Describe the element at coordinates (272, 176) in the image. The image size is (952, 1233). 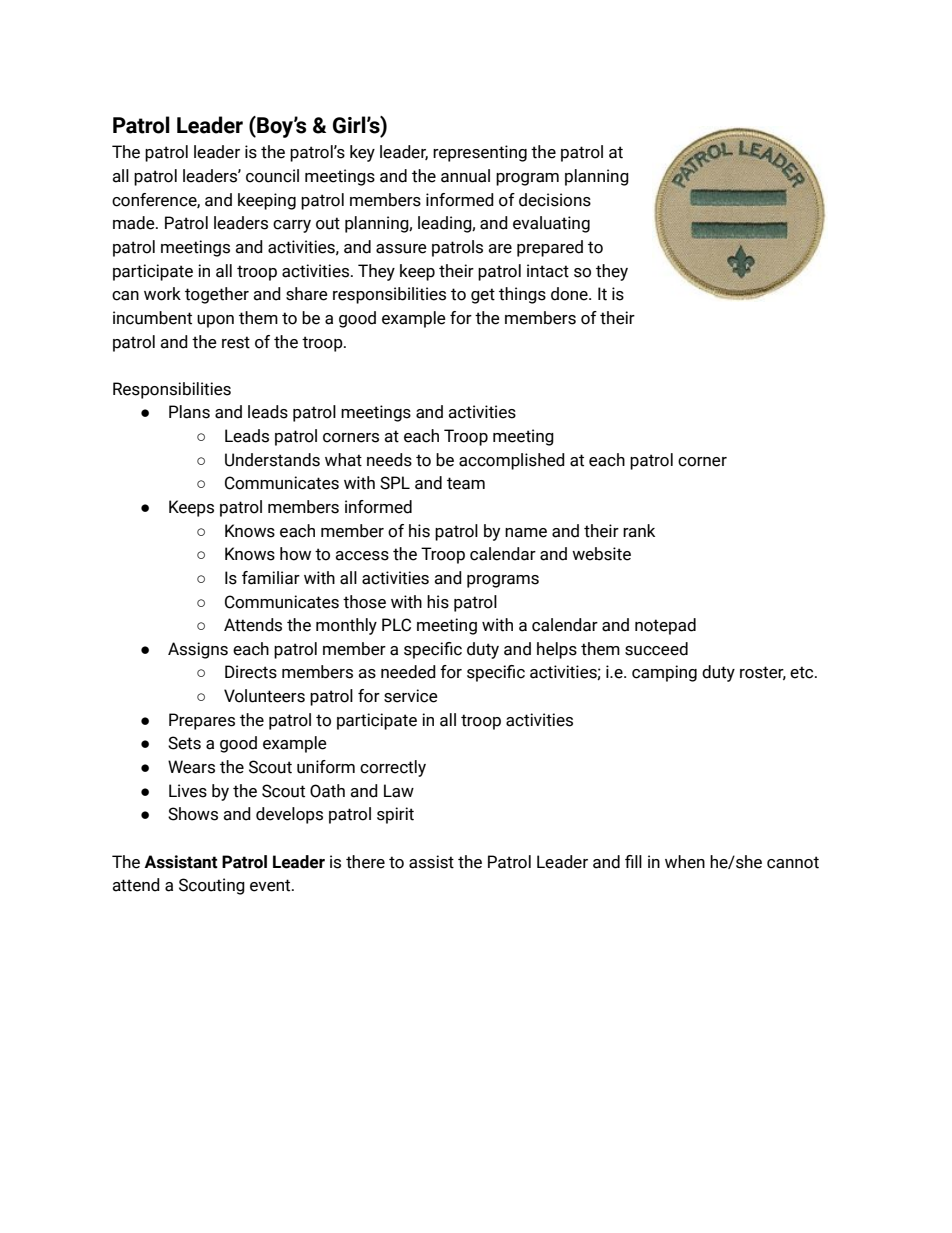
I see `council` at that location.
